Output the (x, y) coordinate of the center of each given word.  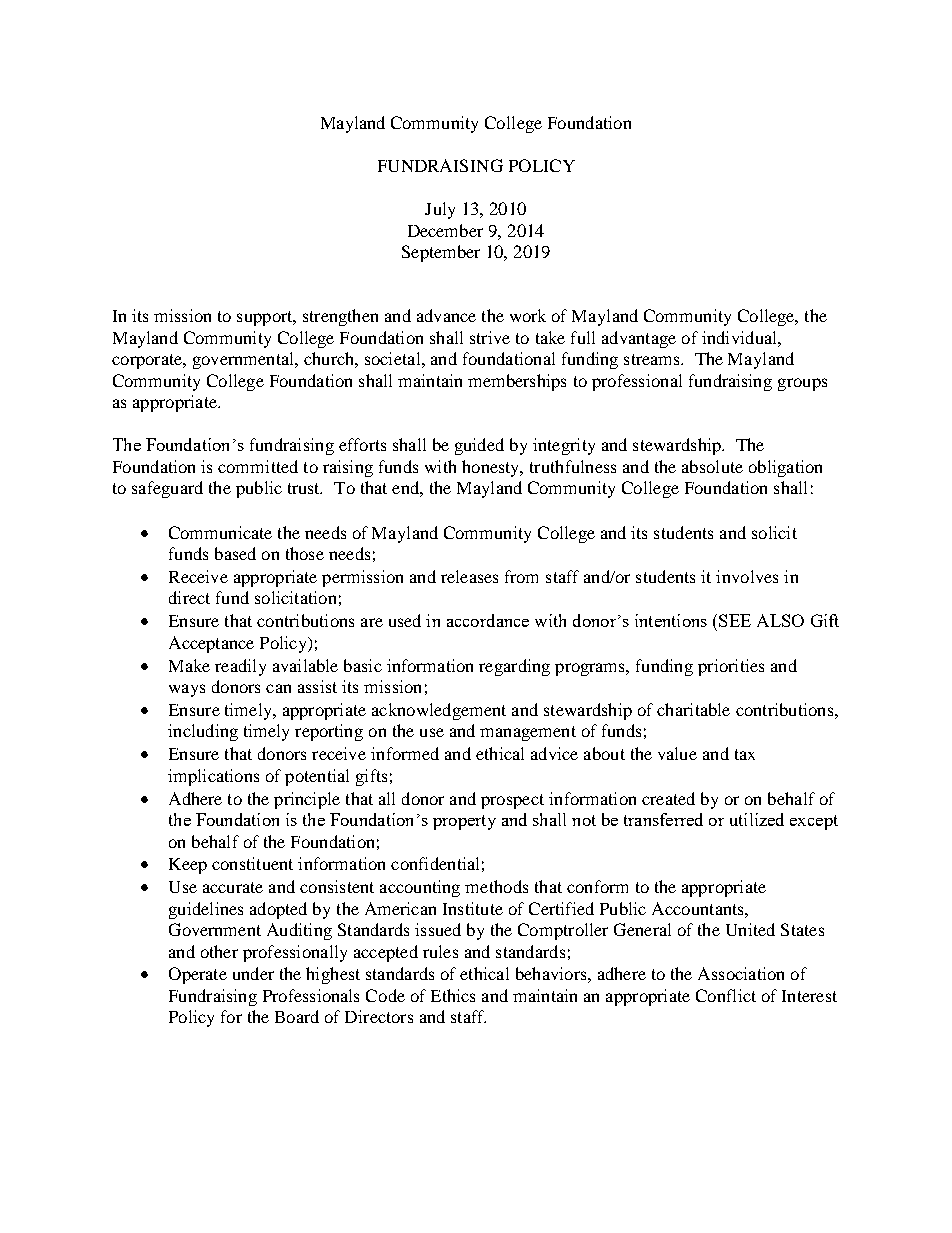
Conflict (726, 995)
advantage (639, 339)
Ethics (453, 995)
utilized (757, 819)
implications (213, 777)
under (253, 973)
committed (258, 466)
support (266, 318)
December (445, 230)
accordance (488, 620)
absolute (712, 466)
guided (479, 446)
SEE (735, 620)
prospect (512, 801)
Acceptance (211, 644)
